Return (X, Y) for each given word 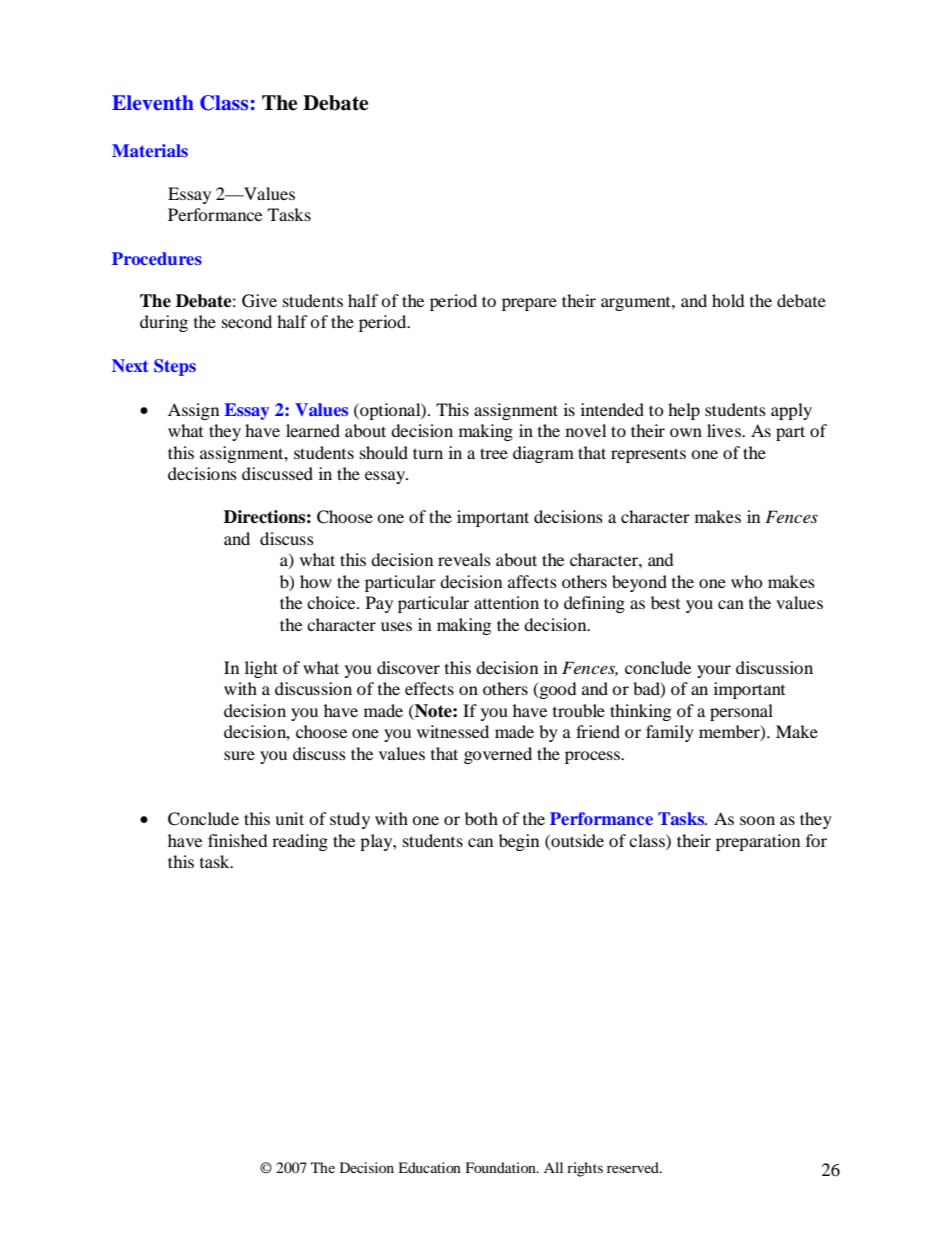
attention (506, 602)
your (714, 671)
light (261, 669)
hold (728, 300)
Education (429, 1167)
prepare (529, 304)
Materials (150, 150)
